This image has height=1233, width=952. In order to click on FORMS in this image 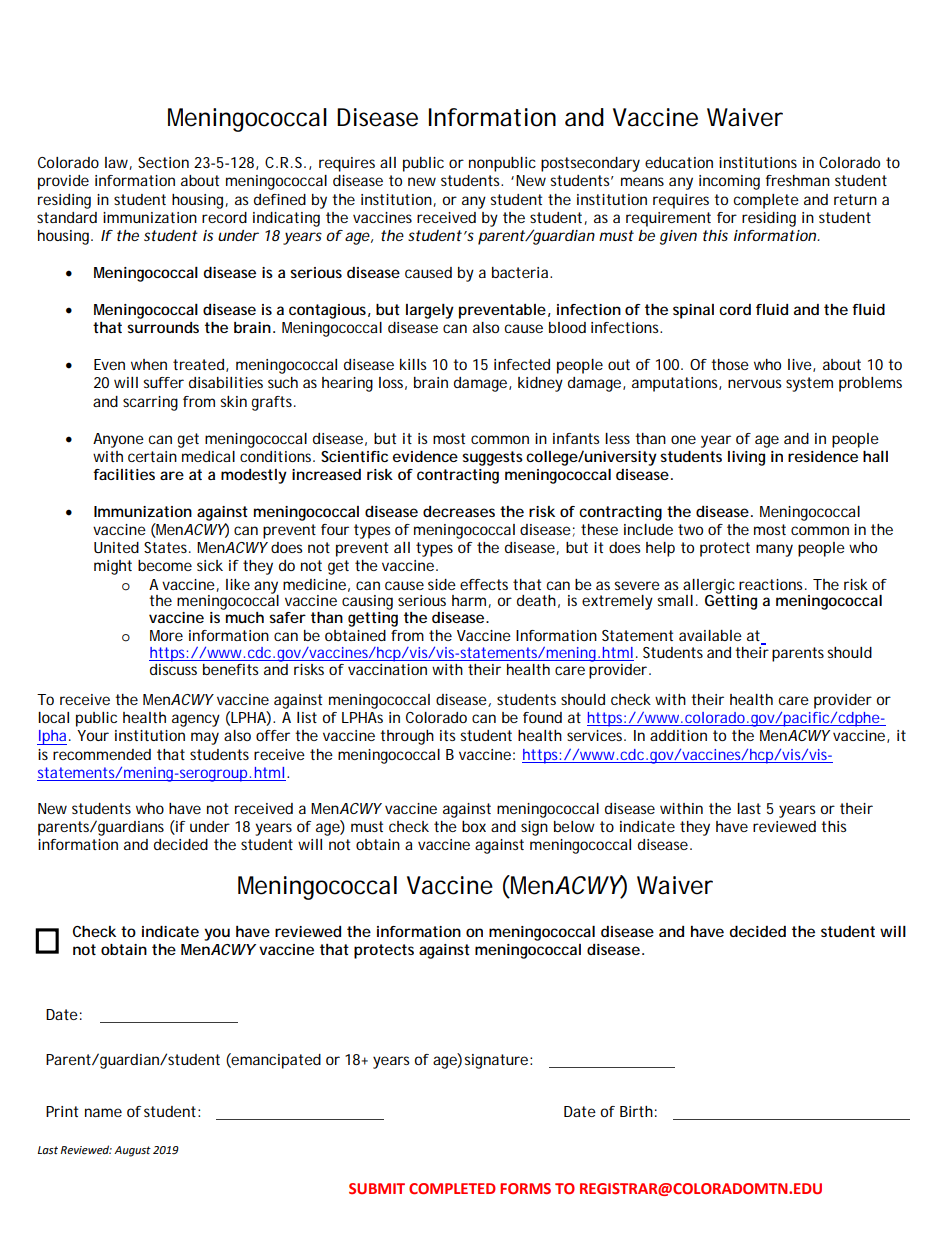, I will do `click(525, 1188)`.
